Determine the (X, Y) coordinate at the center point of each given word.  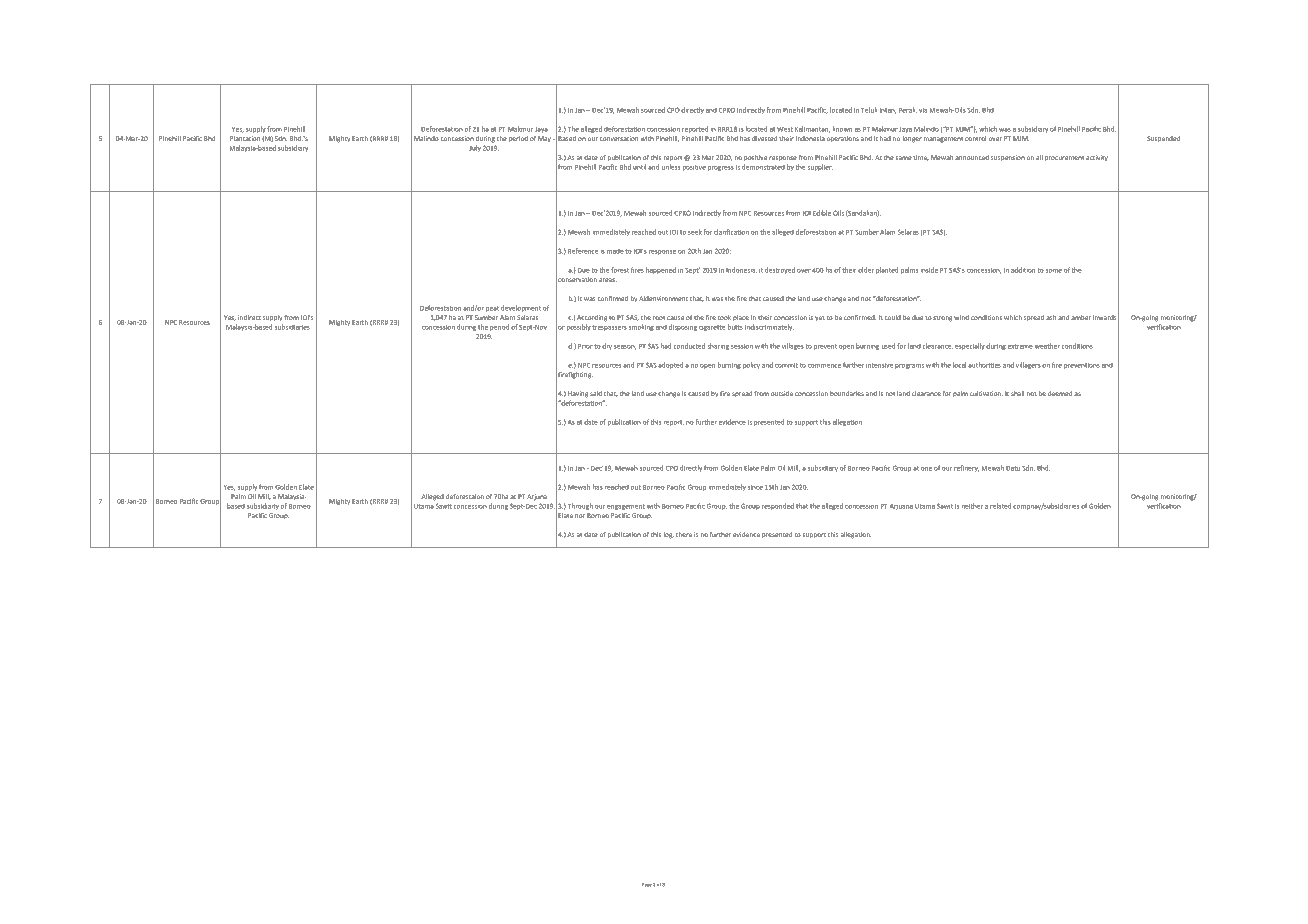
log (669, 535)
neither (972, 506)
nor (580, 516)
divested (764, 138)
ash (1051, 317)
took (724, 317)
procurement (1064, 158)
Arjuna (537, 497)
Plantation (245, 138)
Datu (1013, 468)
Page (647, 885)
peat (492, 309)
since (755, 487)
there (684, 534)
